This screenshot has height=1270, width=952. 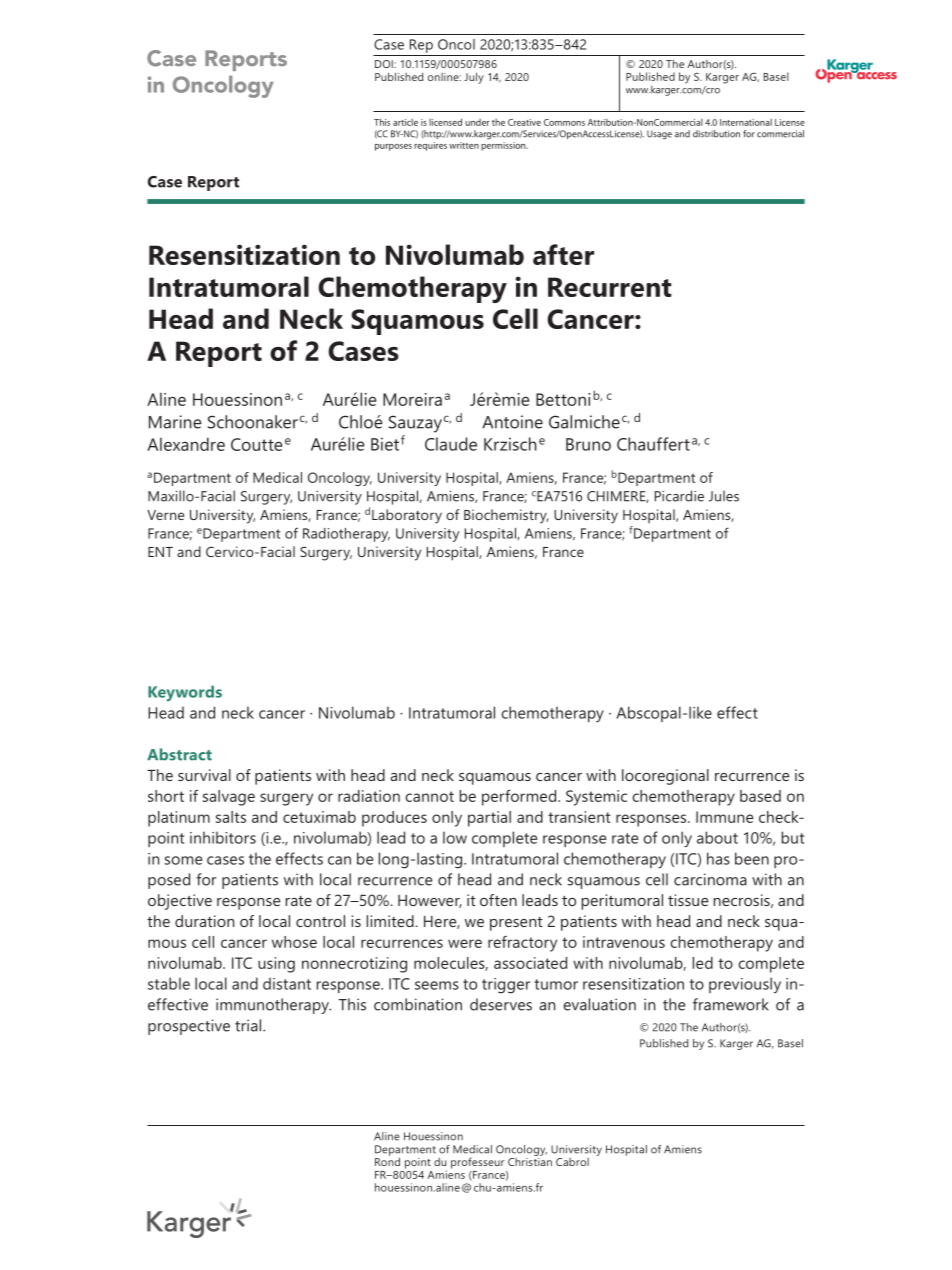 What do you see at coordinates (249, 1025) in the screenshot?
I see `trial` at bounding box center [249, 1025].
